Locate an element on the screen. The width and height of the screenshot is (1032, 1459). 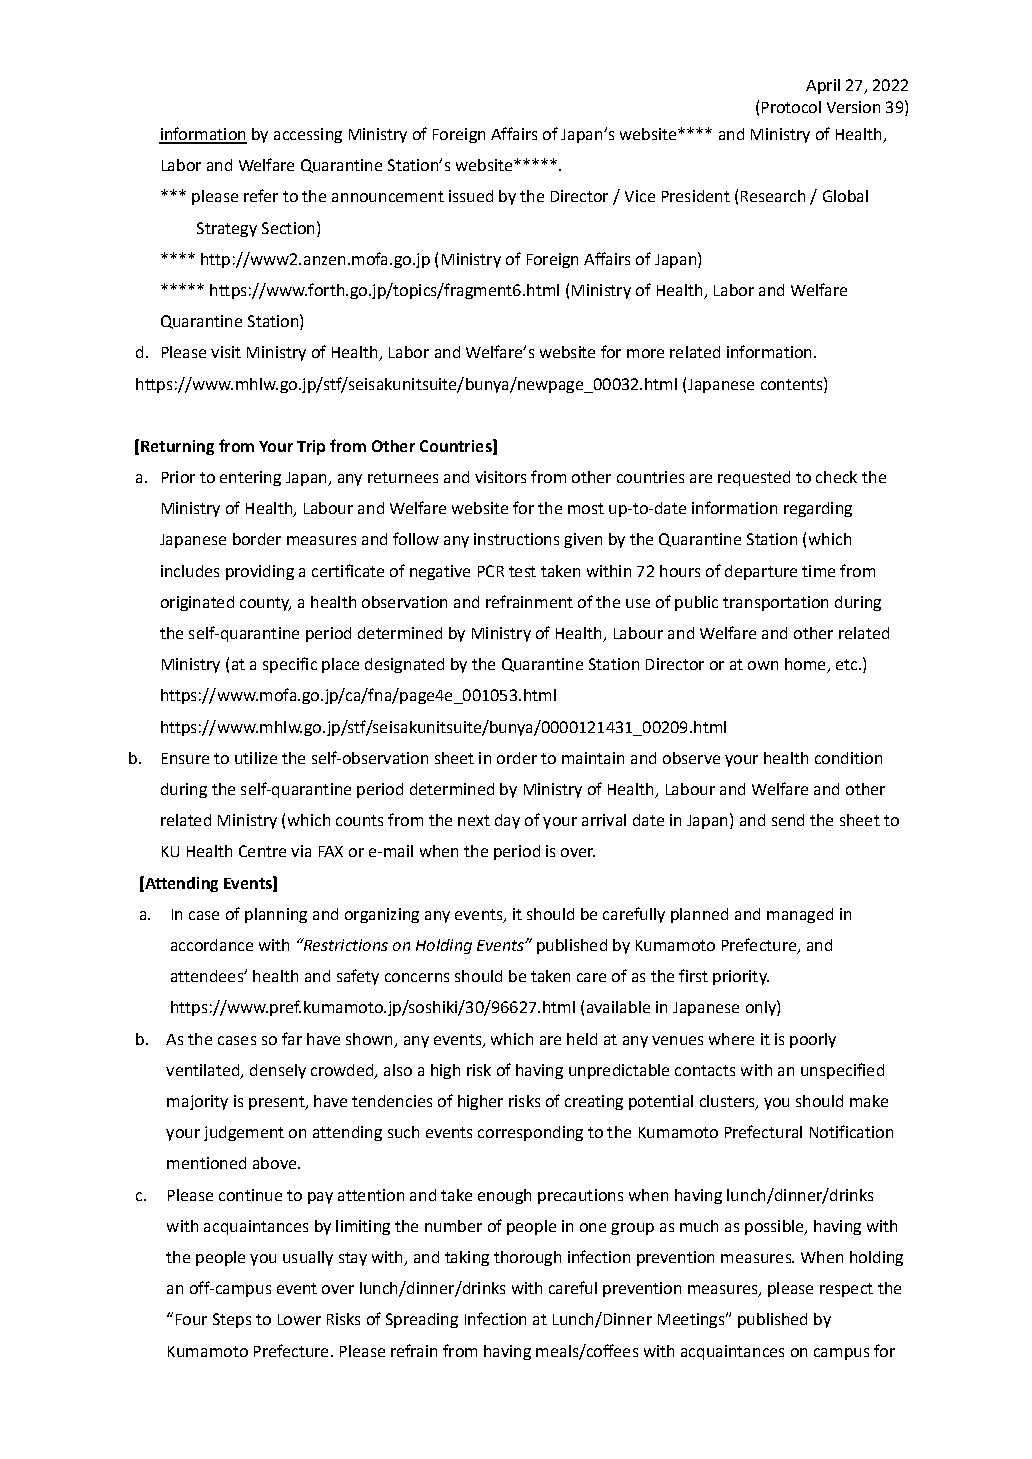
most is located at coordinates (586, 508).
